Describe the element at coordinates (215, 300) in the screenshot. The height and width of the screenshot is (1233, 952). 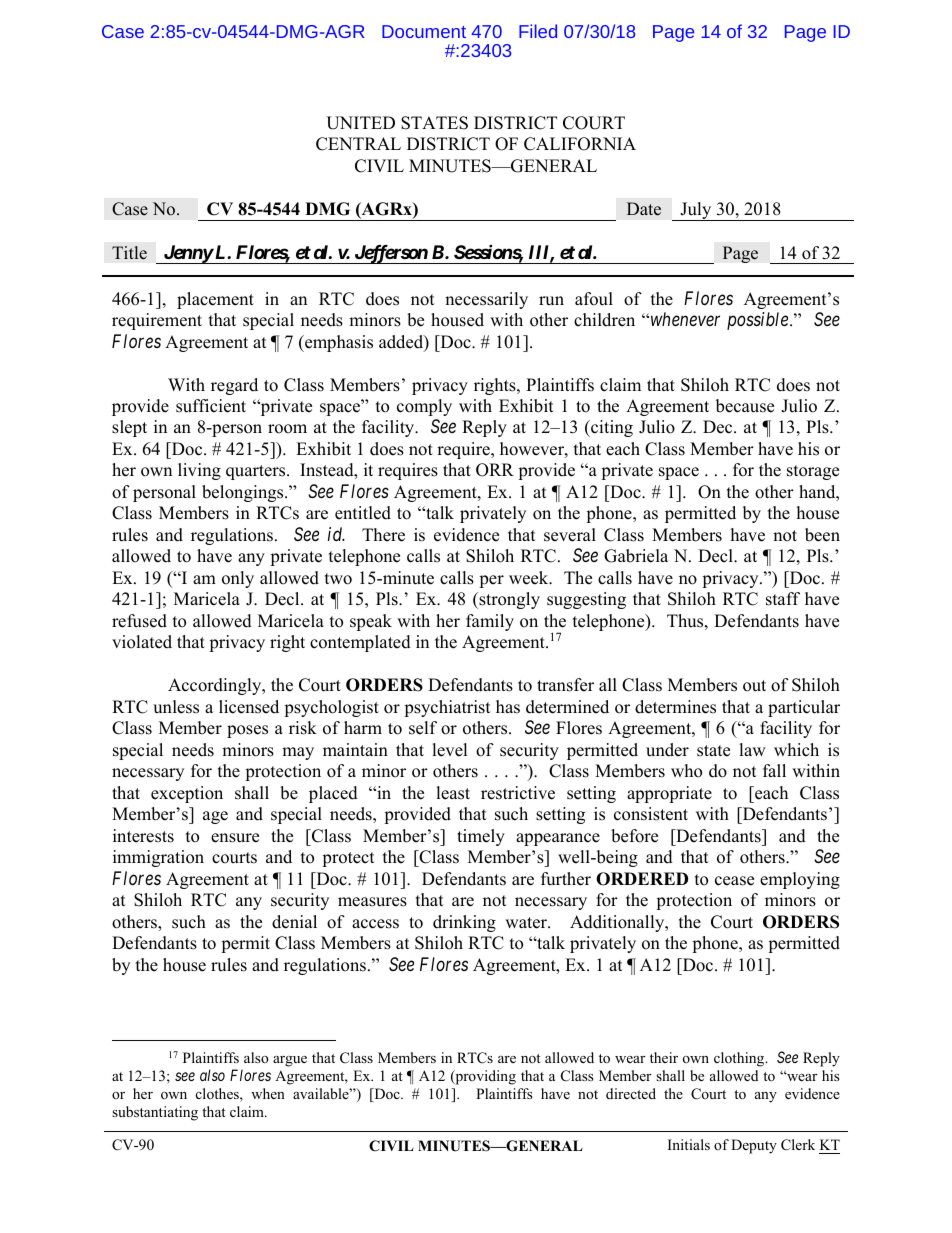
I see `placement` at that location.
